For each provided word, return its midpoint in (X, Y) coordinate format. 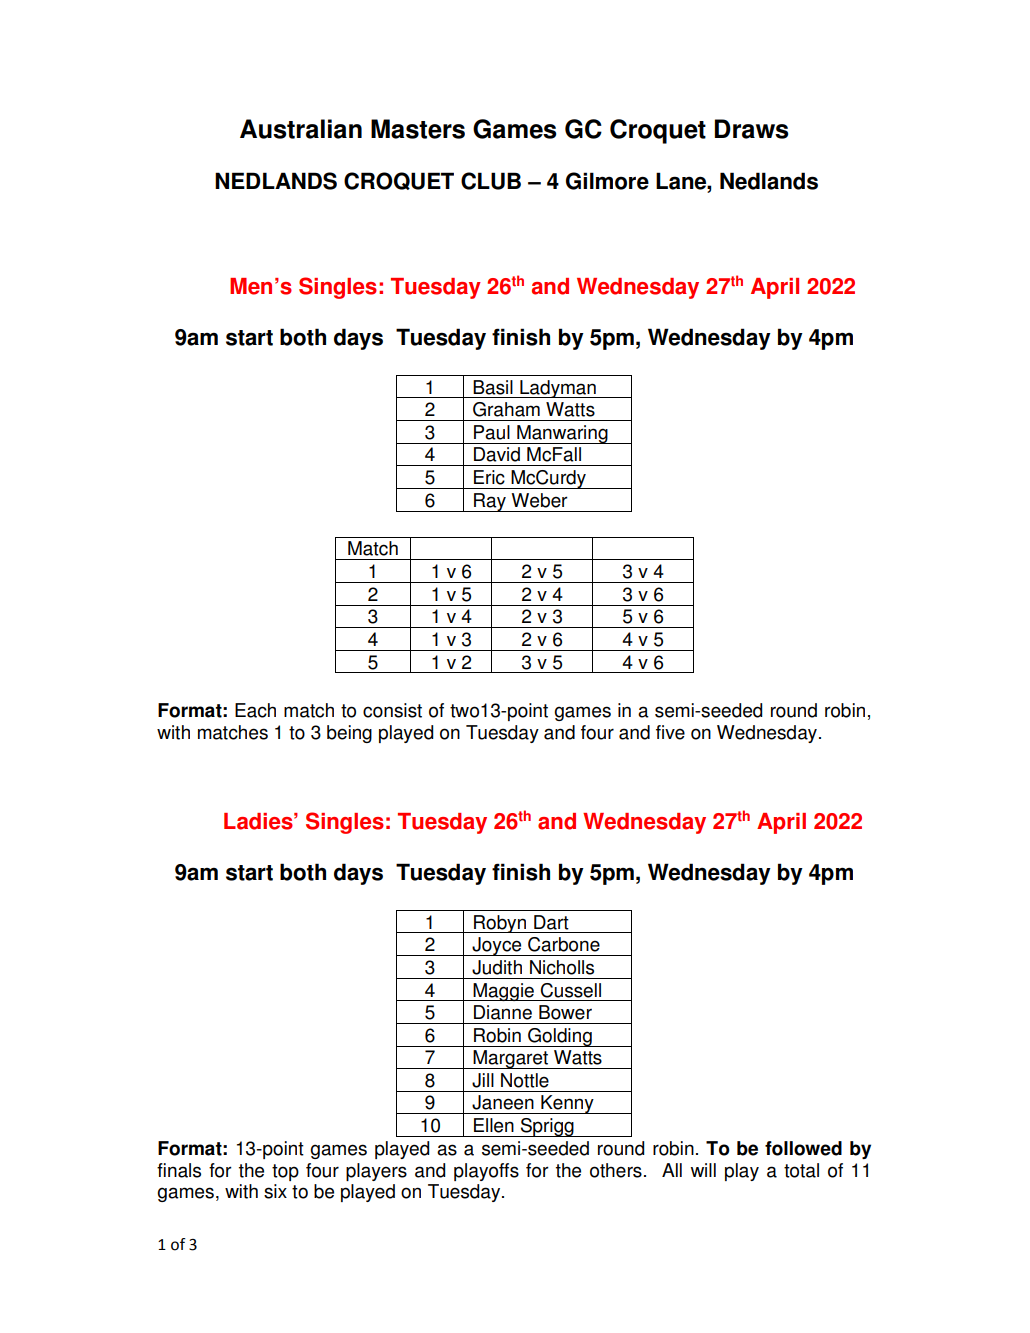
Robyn (500, 924)
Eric (489, 477)
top (285, 1172)
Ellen (494, 1125)
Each (255, 710)
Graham (506, 409)
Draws (751, 129)
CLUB (491, 181)
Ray (490, 502)
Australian (301, 129)
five (670, 732)
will (703, 1170)
